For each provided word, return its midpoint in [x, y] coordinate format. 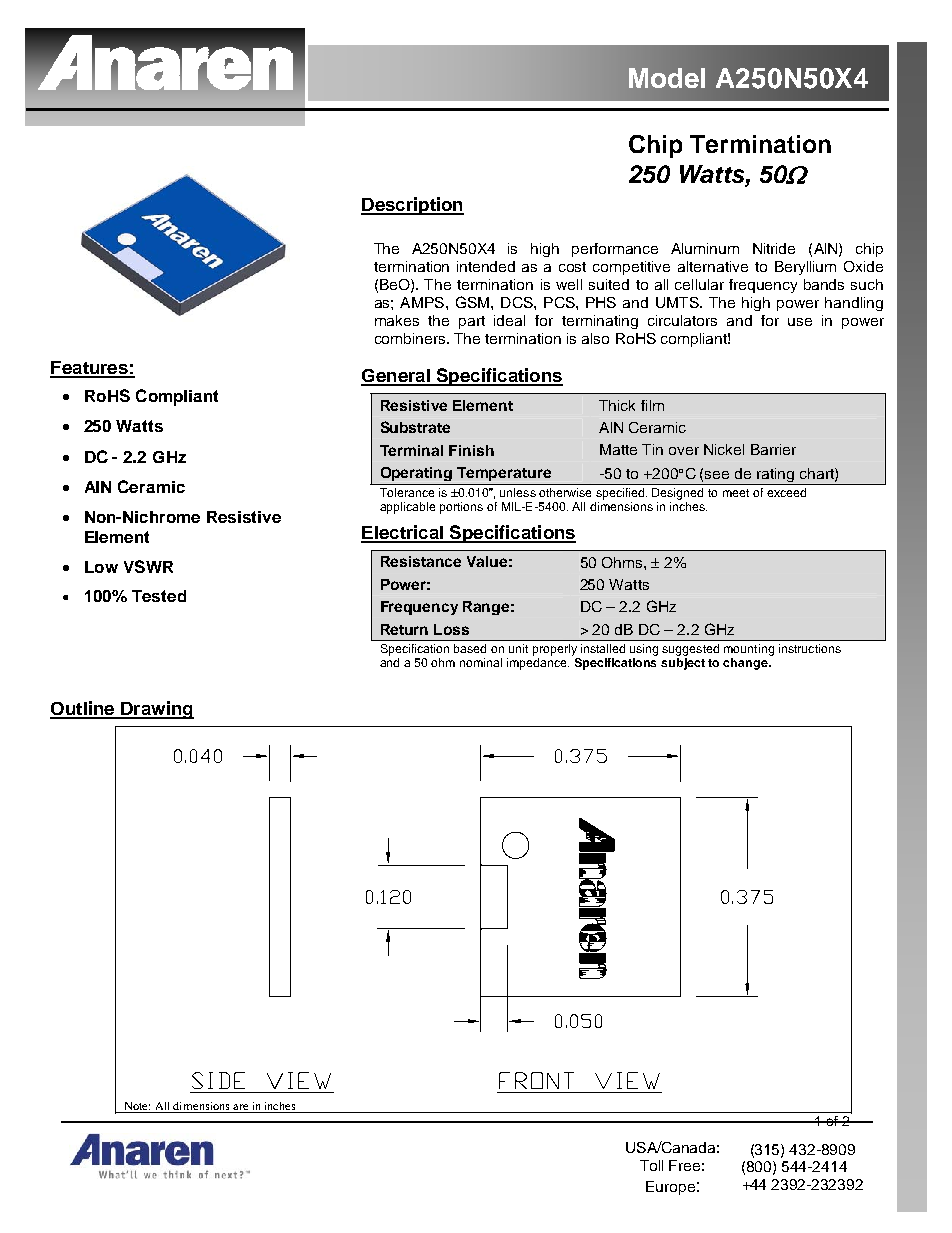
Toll [651, 1165]
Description [412, 206]
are [240, 1107]
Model [667, 78]
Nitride [774, 248]
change [746, 664]
